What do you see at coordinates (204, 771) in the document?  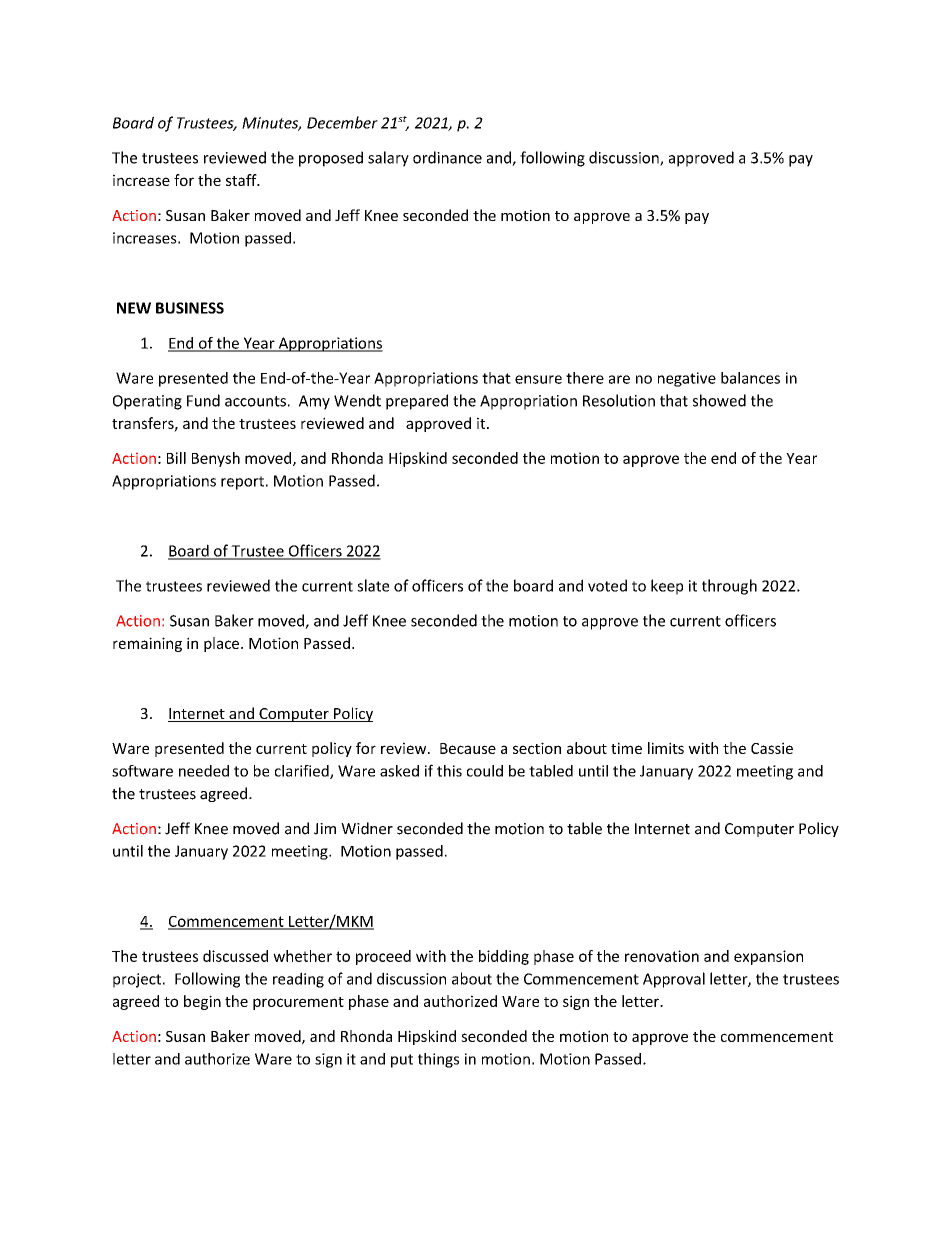 I see `needed` at bounding box center [204, 771].
